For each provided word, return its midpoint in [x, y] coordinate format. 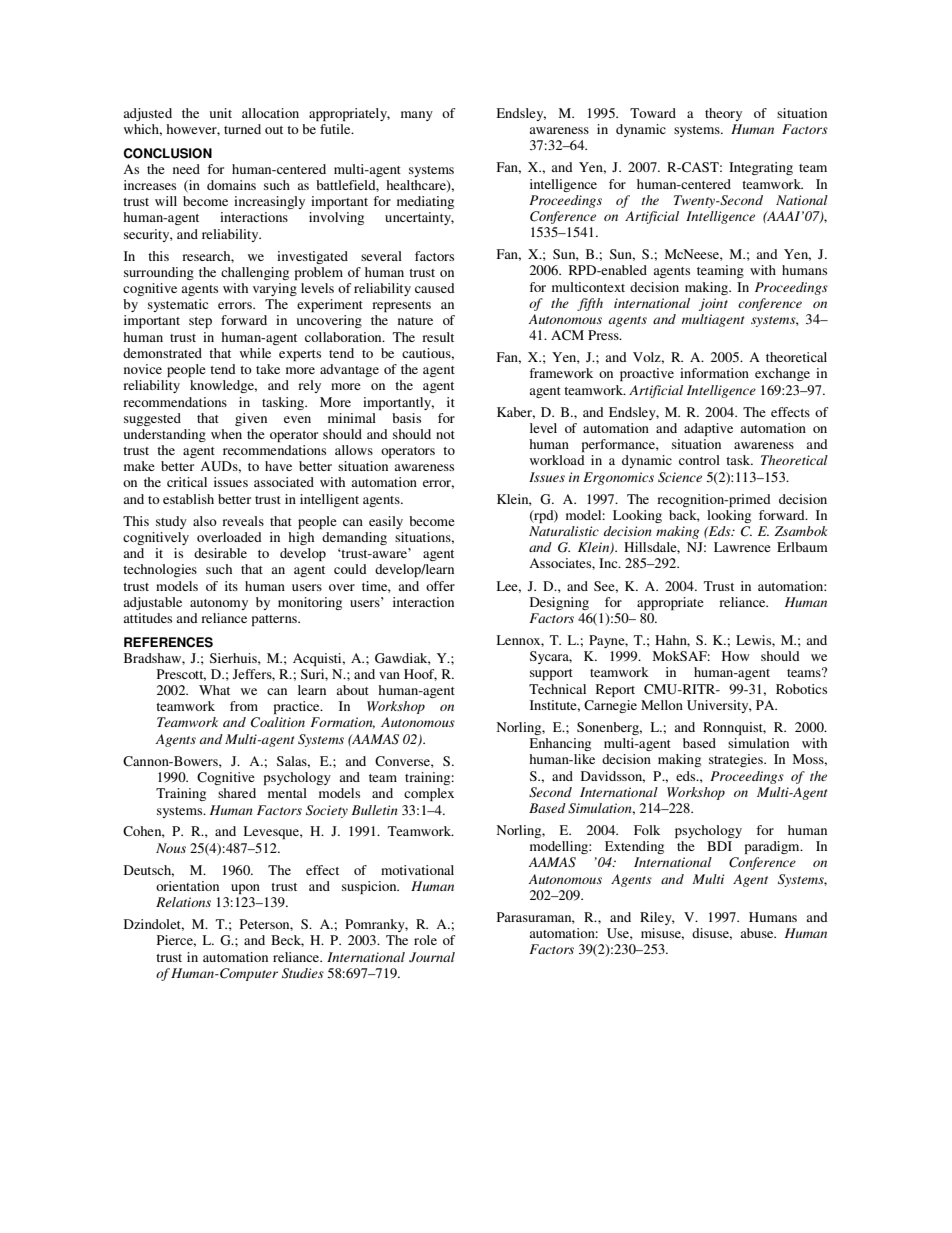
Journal [432, 957]
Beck [287, 941]
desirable [220, 553]
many [417, 116]
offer [440, 586]
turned [242, 129]
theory [723, 114]
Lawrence [742, 547]
